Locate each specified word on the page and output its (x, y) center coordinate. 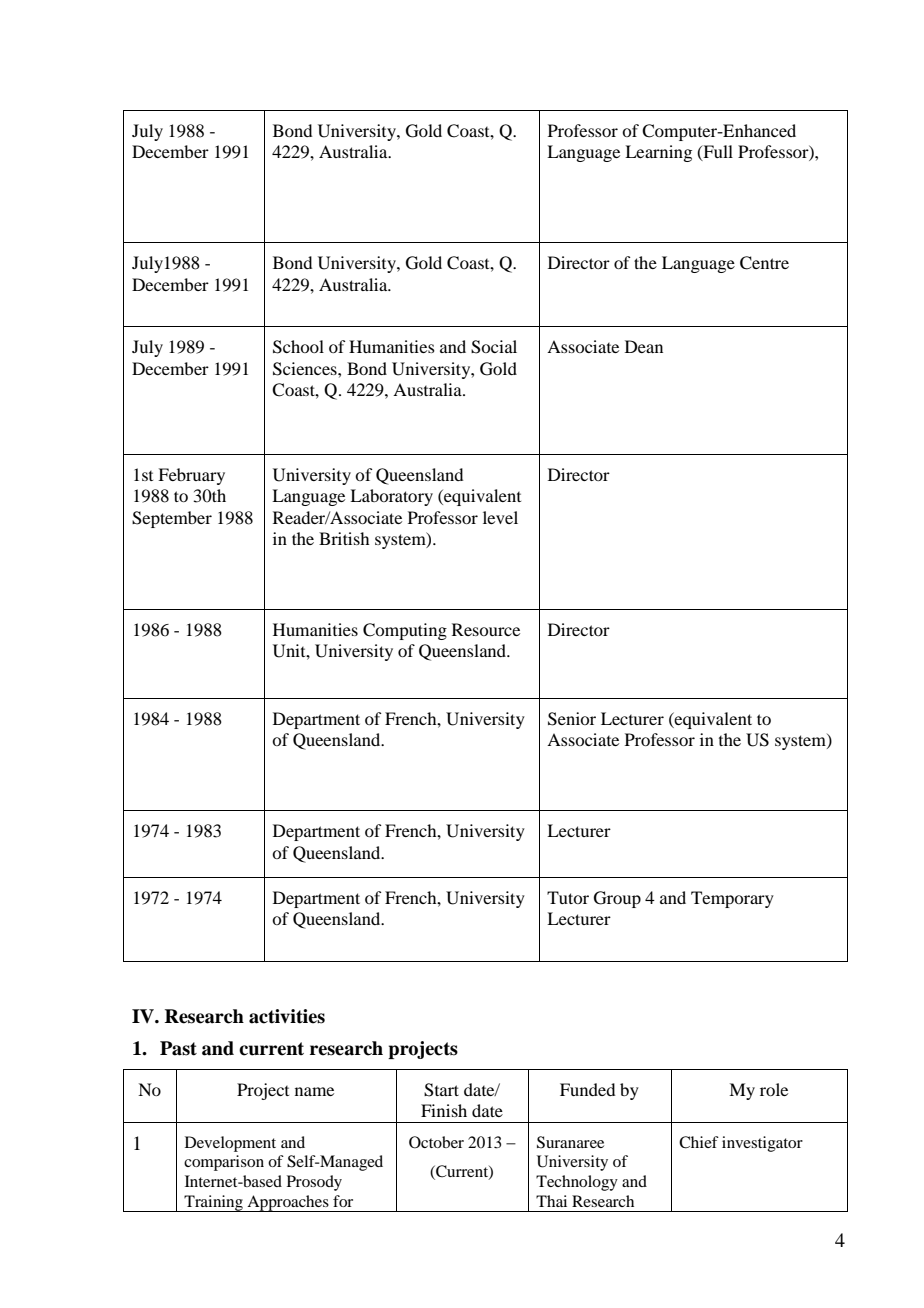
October (436, 1142)
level (500, 517)
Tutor (568, 897)
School (298, 347)
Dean (644, 346)
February (191, 476)
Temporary (732, 899)
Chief (699, 1142)
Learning (658, 153)
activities (287, 1016)
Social (494, 347)
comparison (224, 1163)
